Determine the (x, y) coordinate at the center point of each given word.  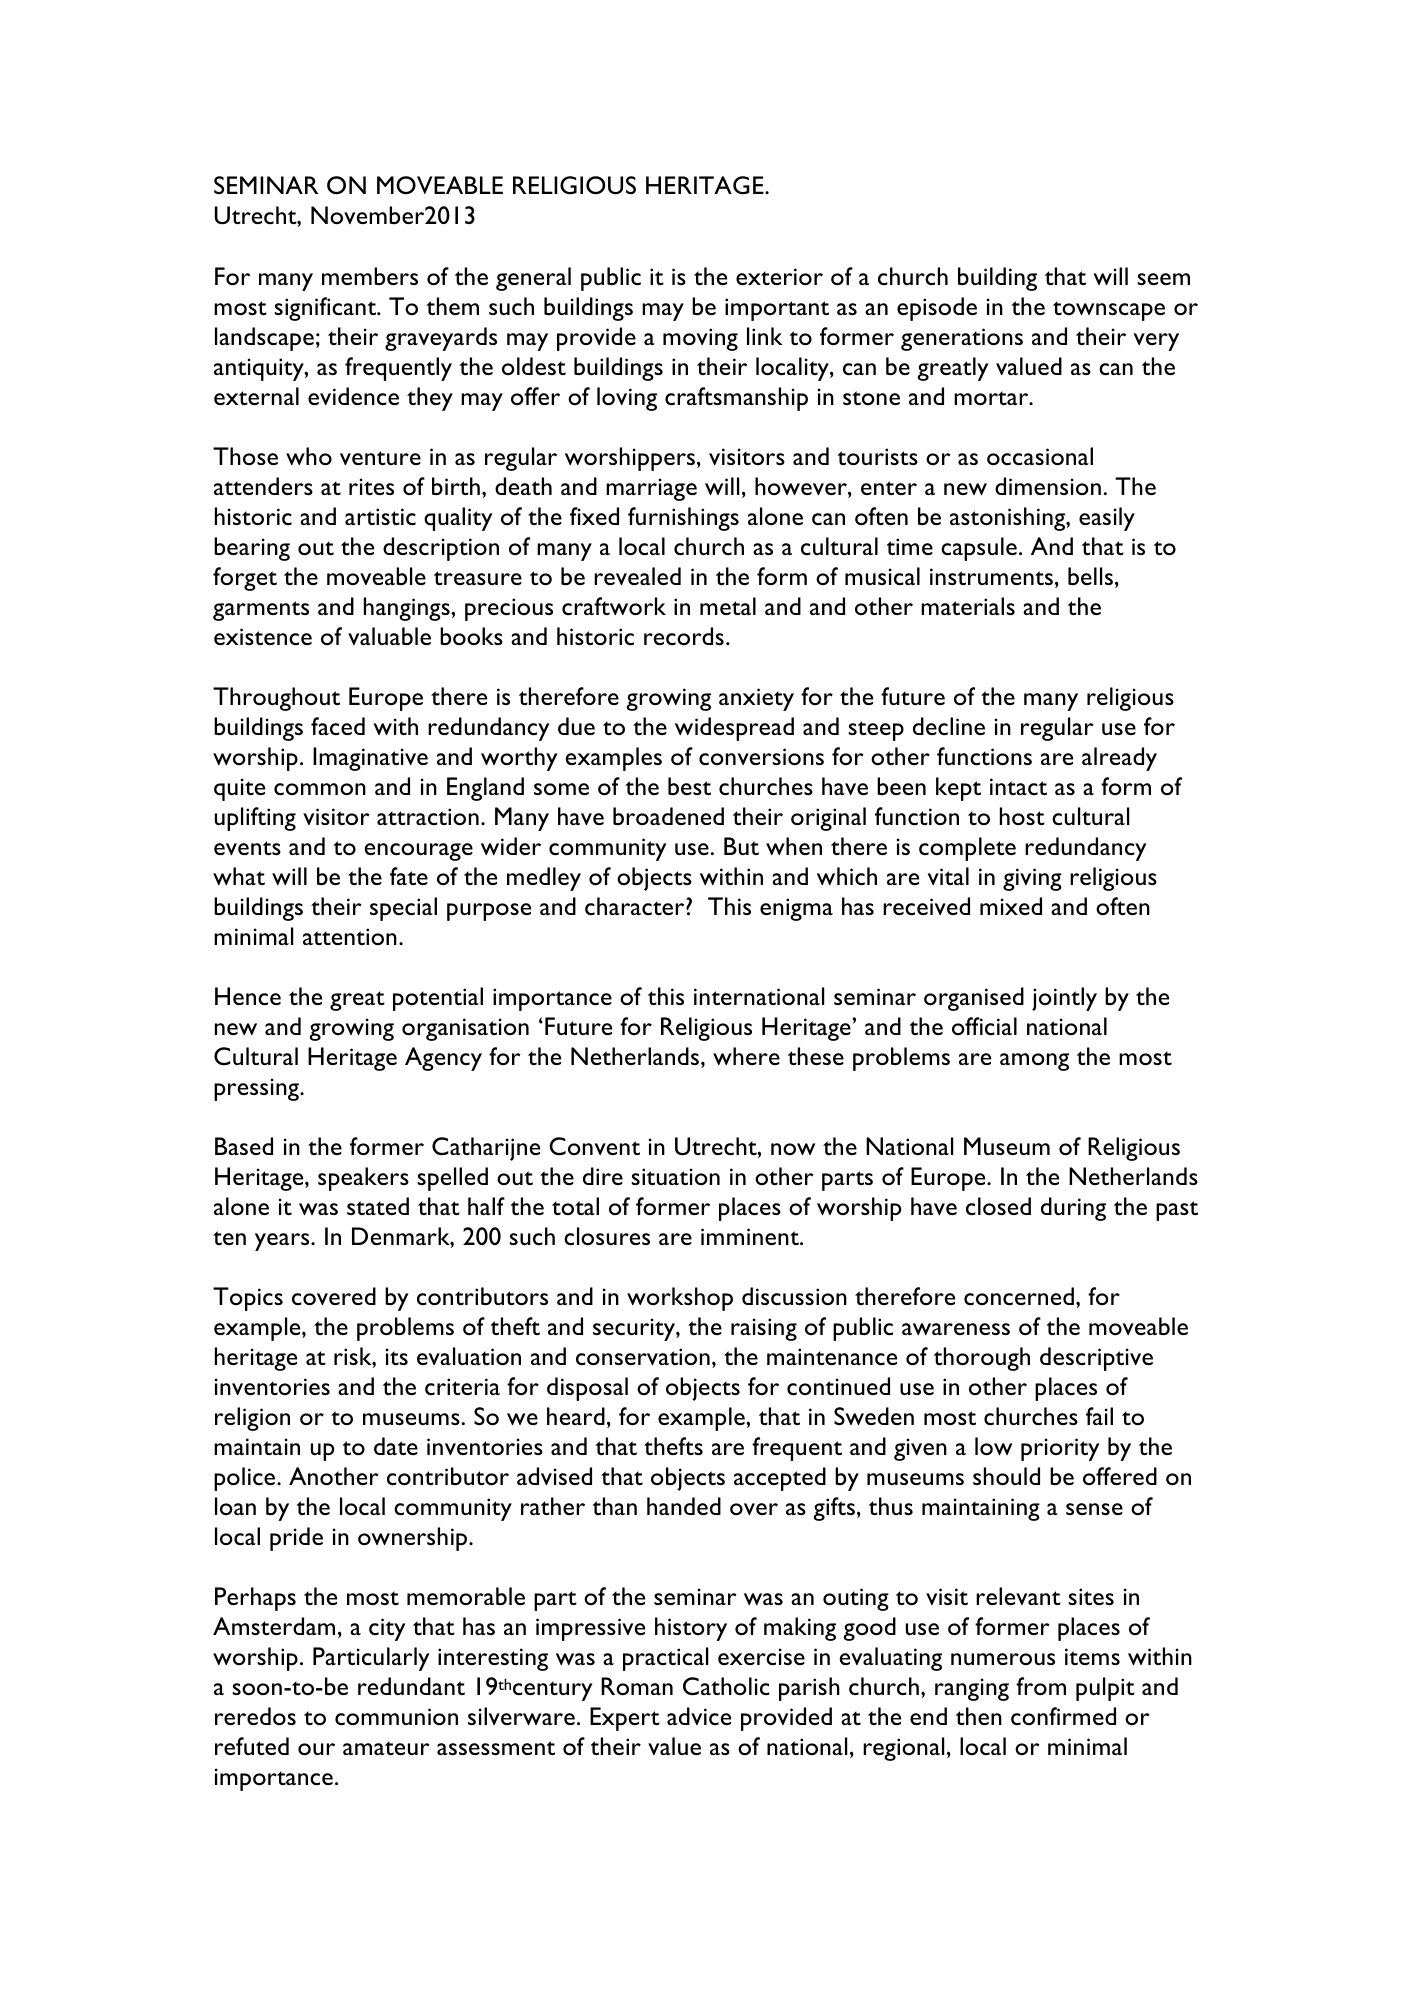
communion (396, 1716)
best (689, 786)
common (320, 789)
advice (699, 1716)
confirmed (1063, 1716)
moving (700, 339)
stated (378, 1206)
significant (326, 309)
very (1156, 342)
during (1073, 1209)
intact (1018, 786)
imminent (751, 1236)
